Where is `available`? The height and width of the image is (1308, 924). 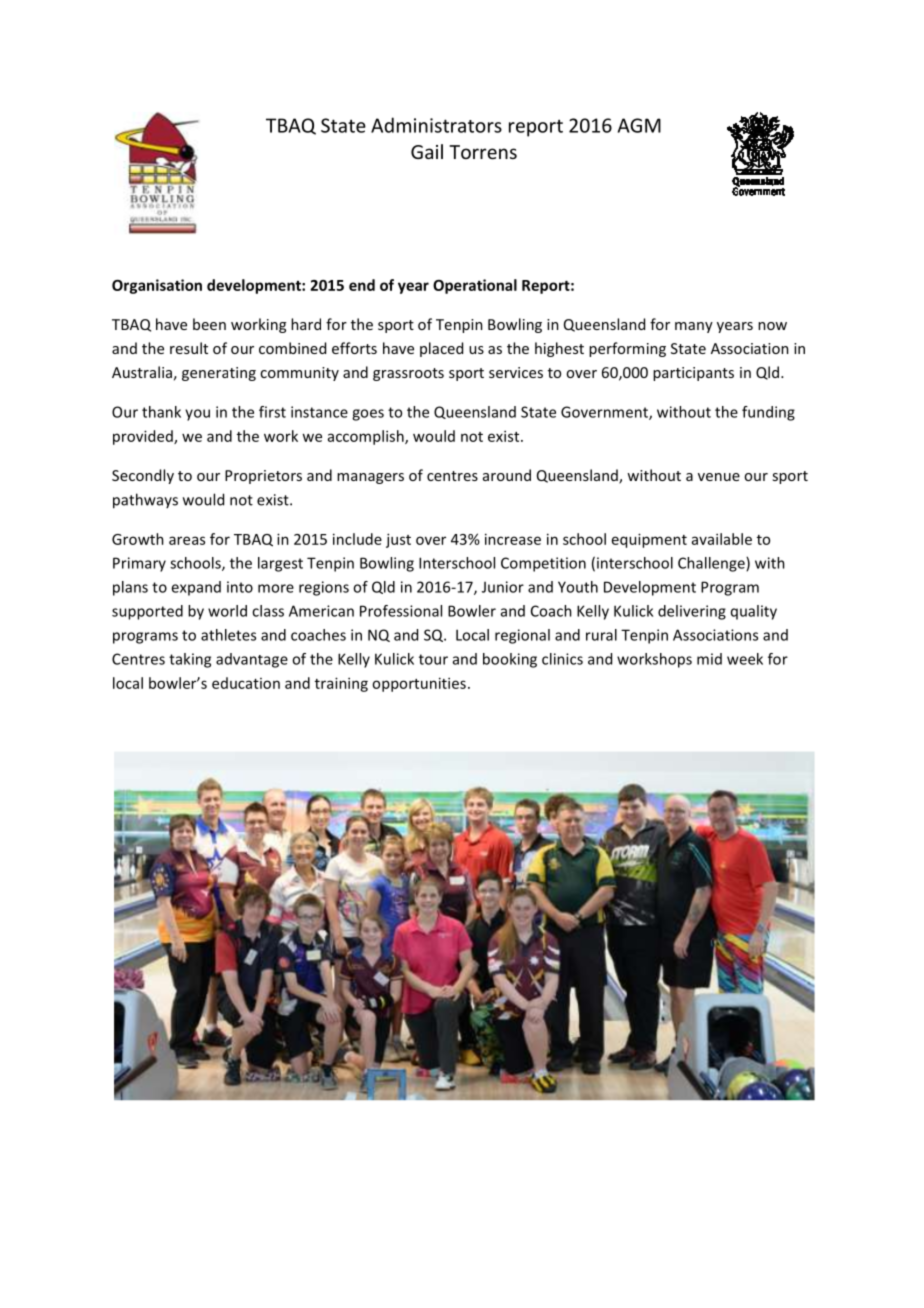 available is located at coordinates (722, 539).
